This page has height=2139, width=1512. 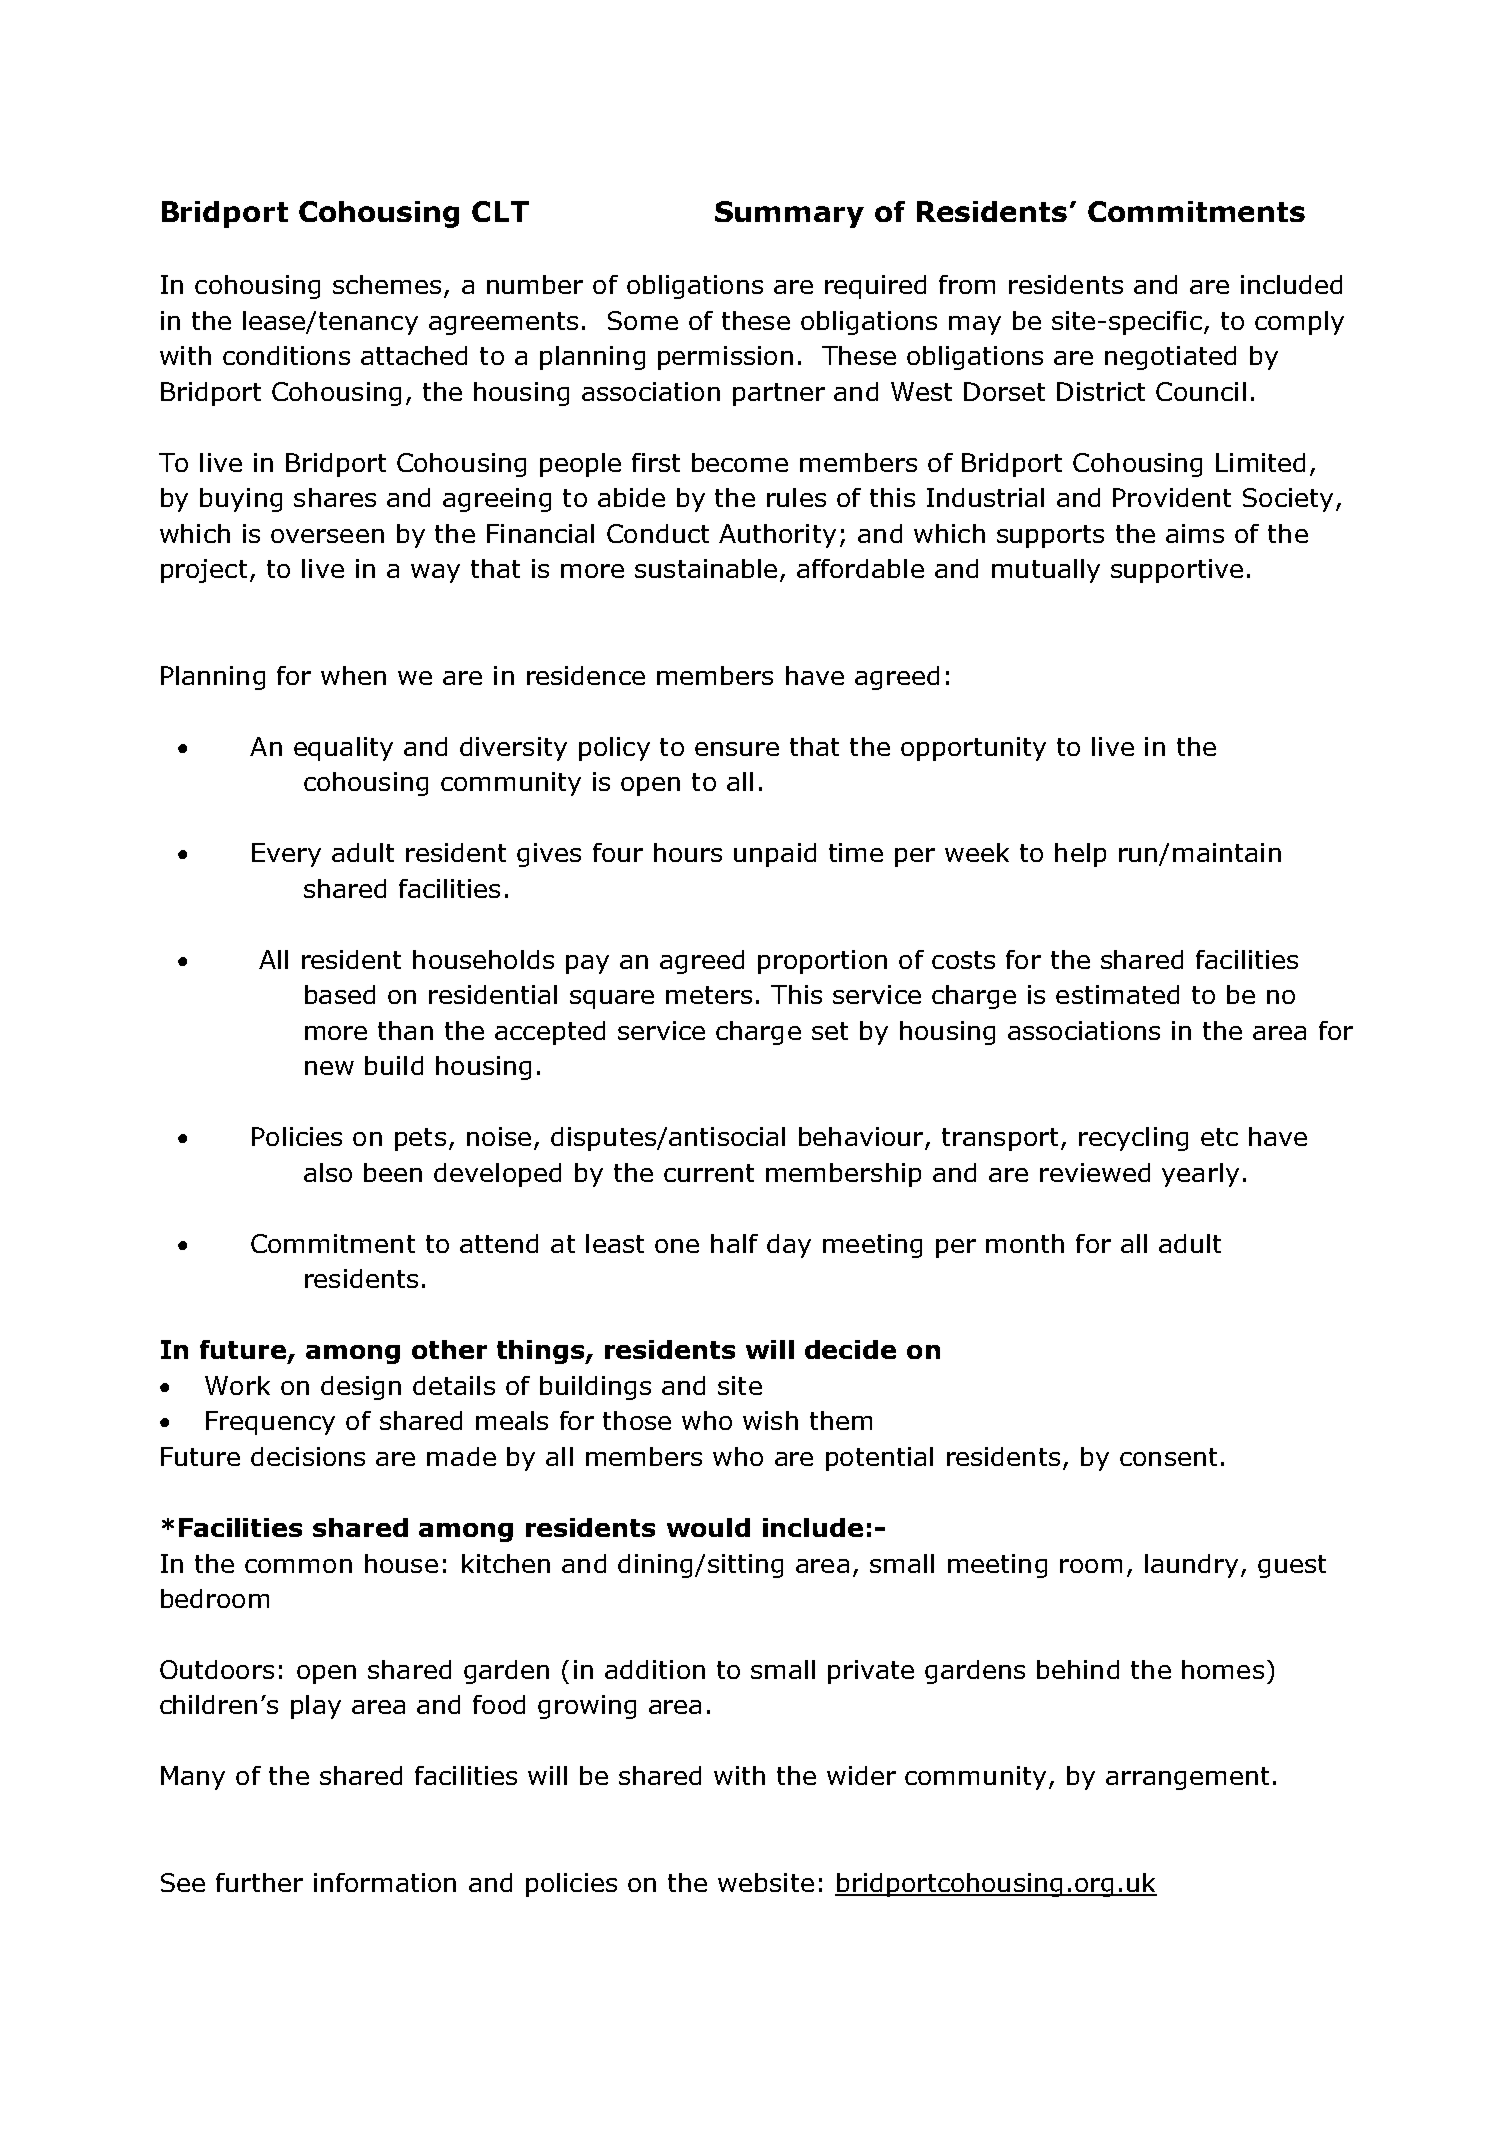 What do you see at coordinates (385, 1882) in the page?
I see `information` at bounding box center [385, 1882].
